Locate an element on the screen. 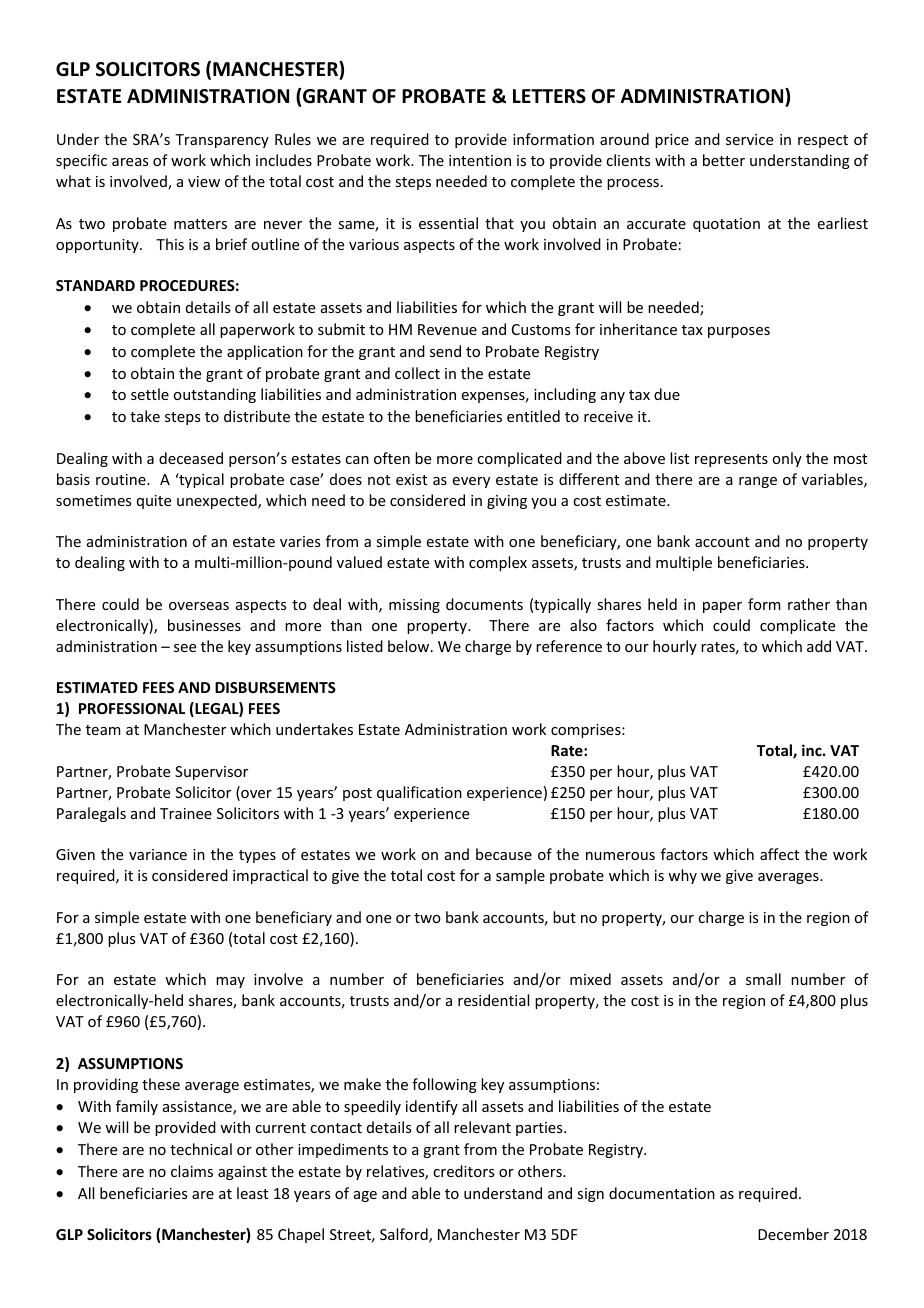 The image size is (924, 1308). intention is located at coordinates (480, 160).
